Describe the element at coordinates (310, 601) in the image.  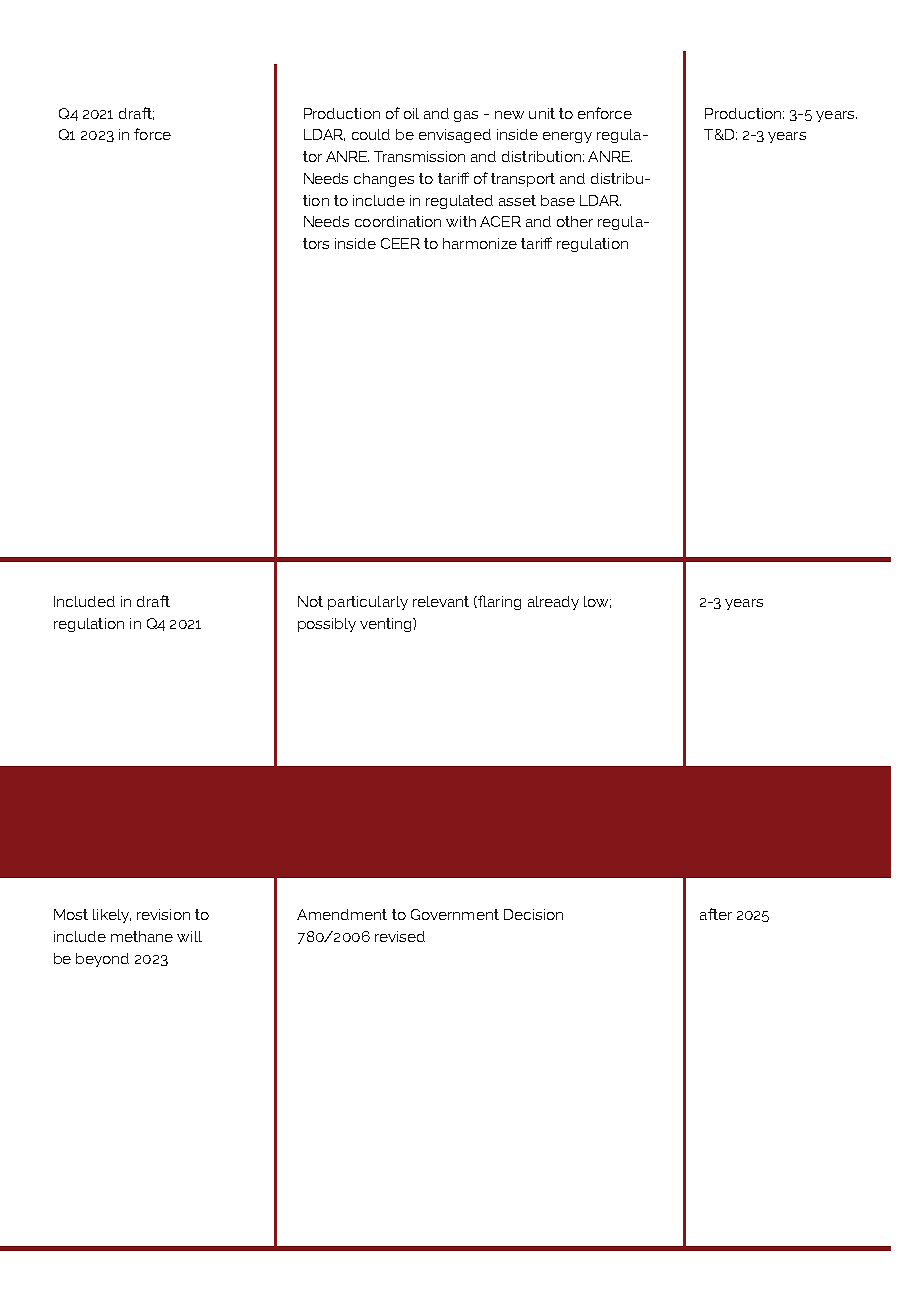
I see `Not` at that location.
